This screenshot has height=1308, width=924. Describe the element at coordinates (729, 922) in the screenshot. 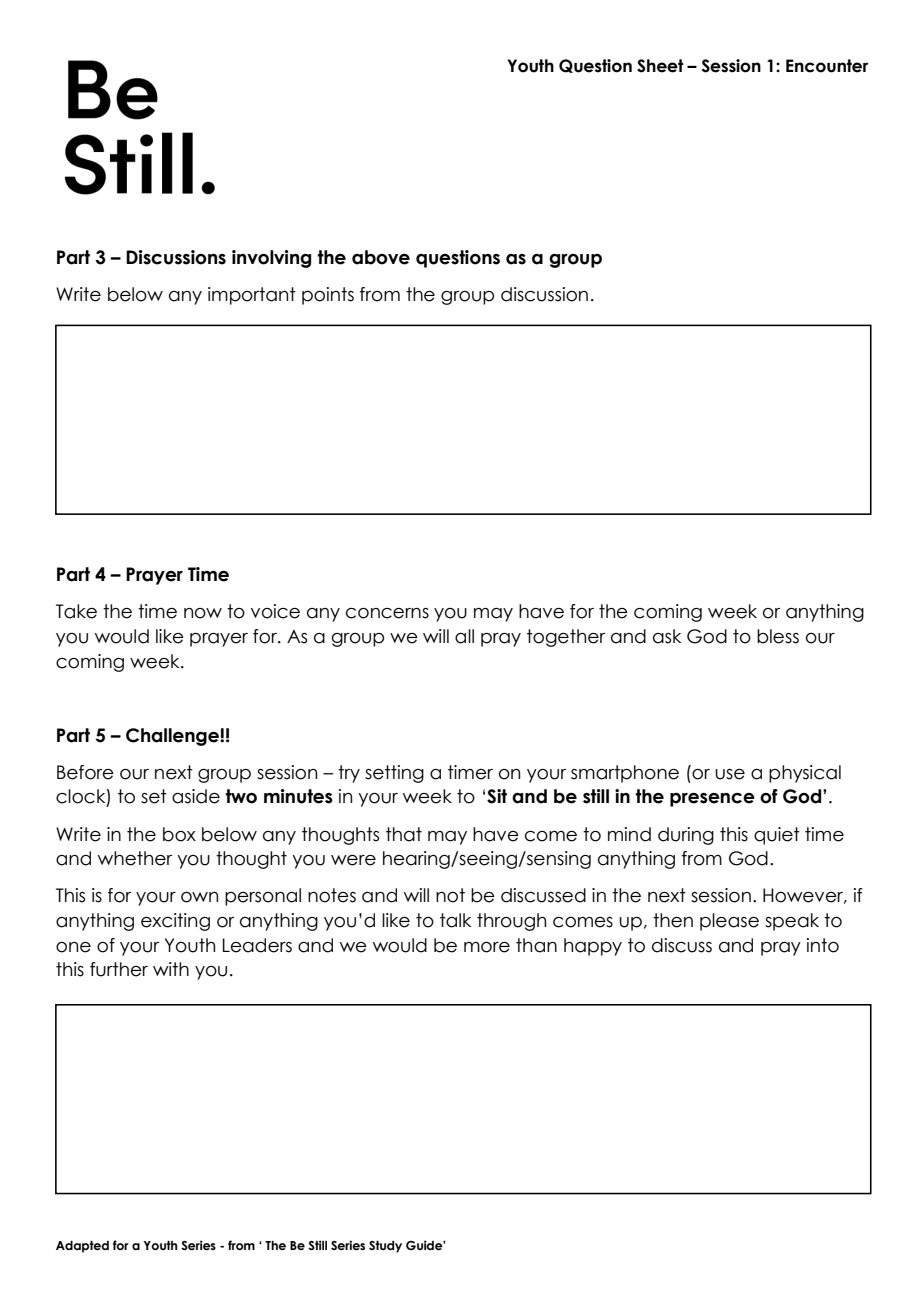

I see `please` at that location.
